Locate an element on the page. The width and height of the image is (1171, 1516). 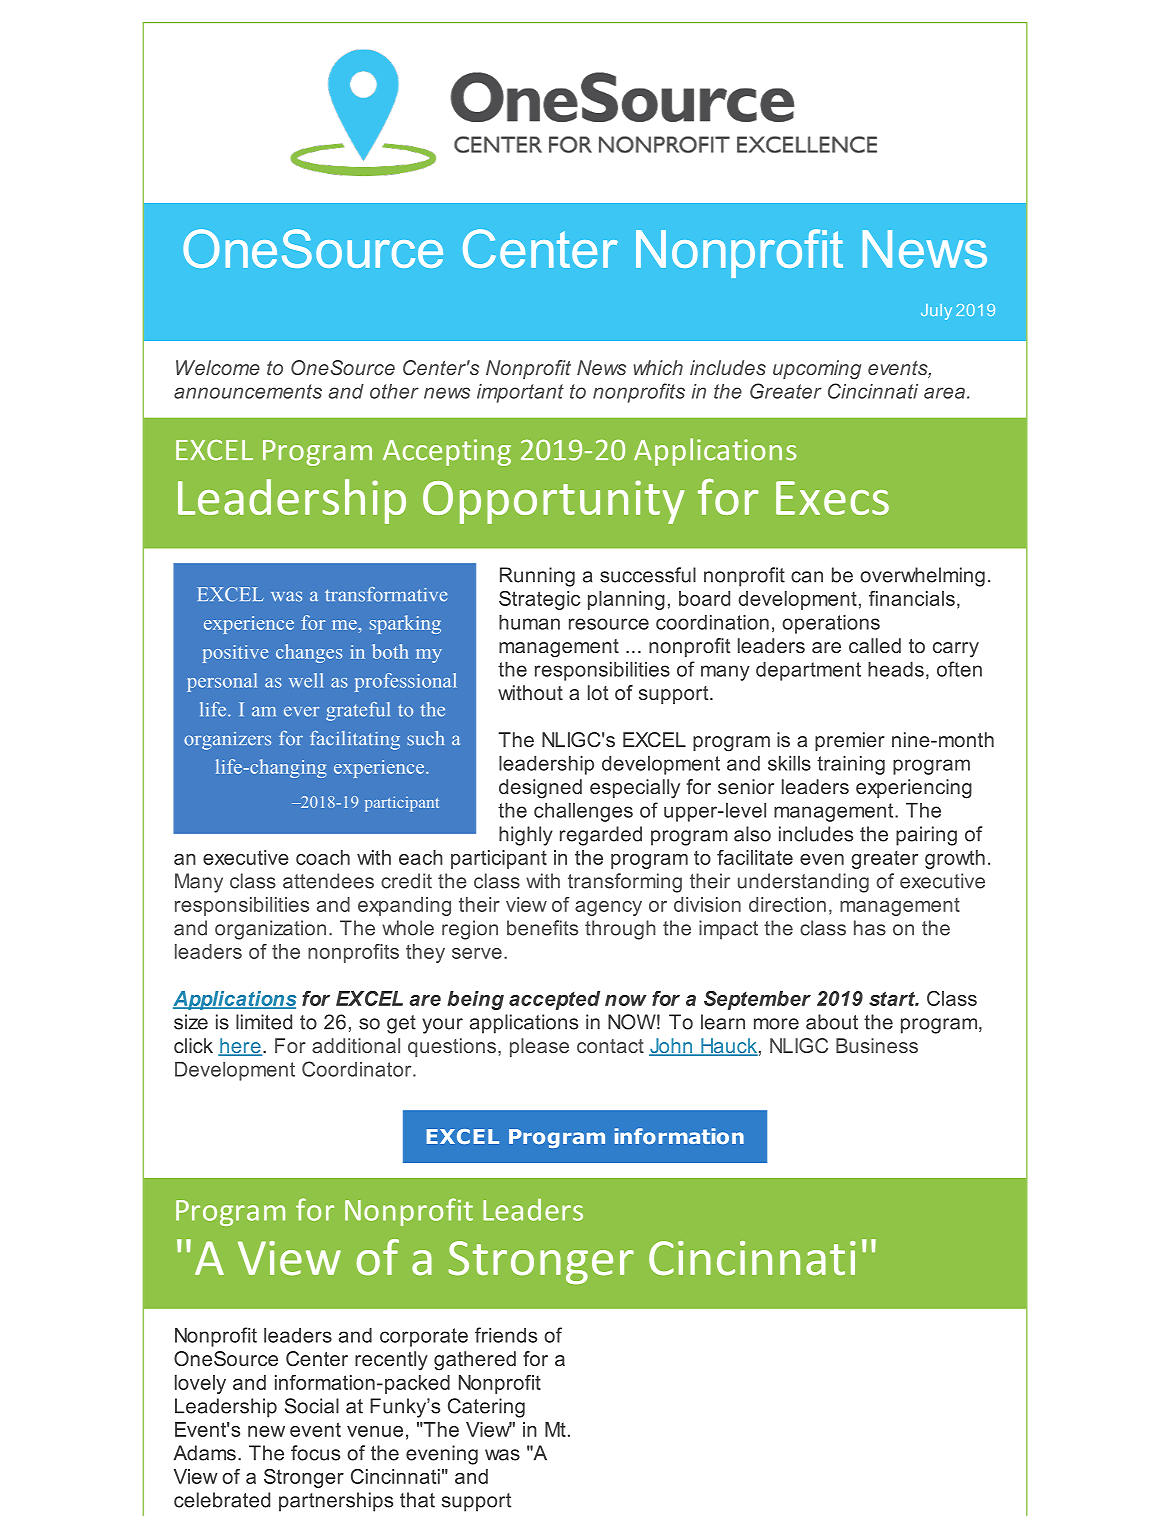
organization is located at coordinates (270, 930).
